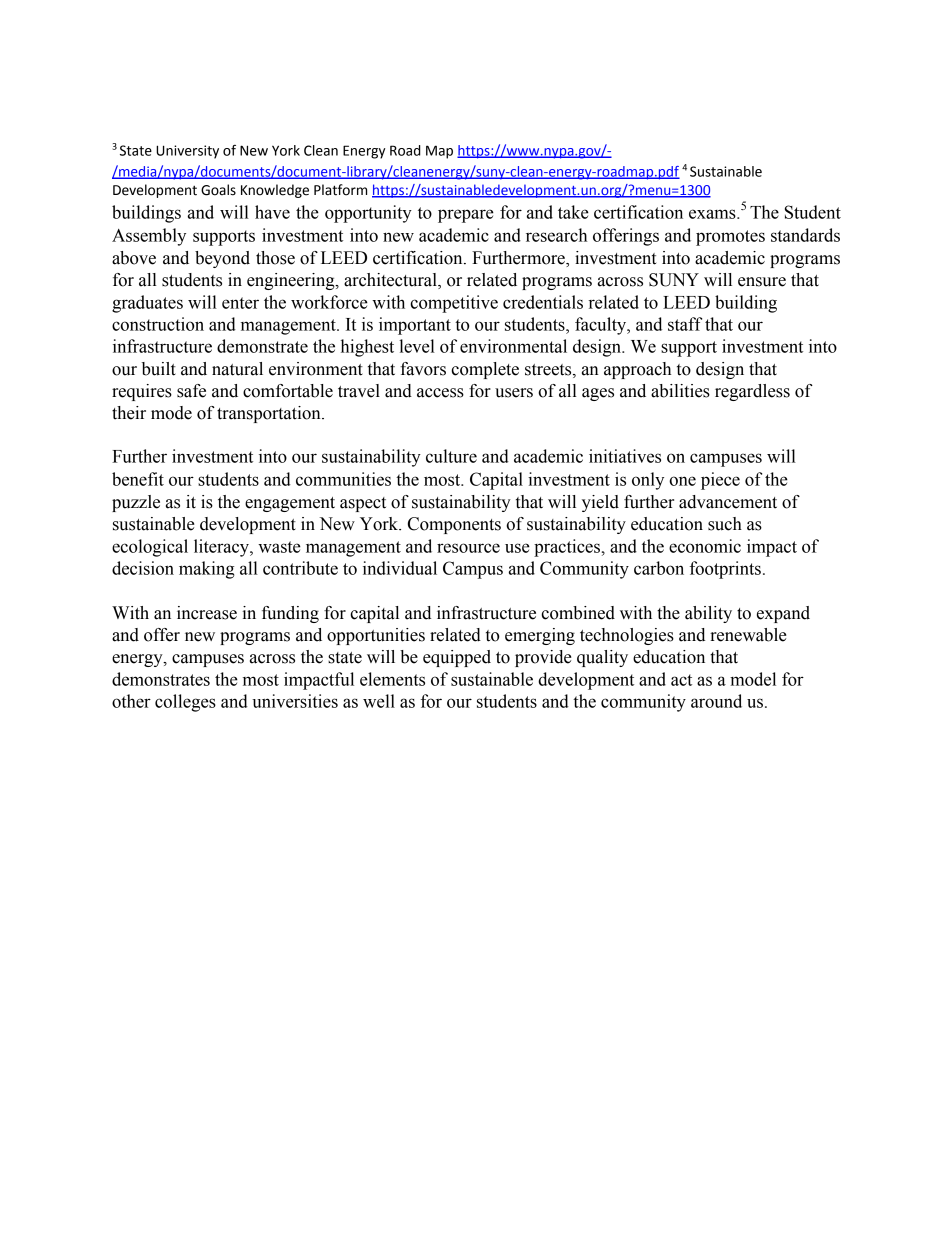 The height and width of the screenshot is (1233, 952). What do you see at coordinates (730, 238) in the screenshot?
I see `promotes` at bounding box center [730, 238].
